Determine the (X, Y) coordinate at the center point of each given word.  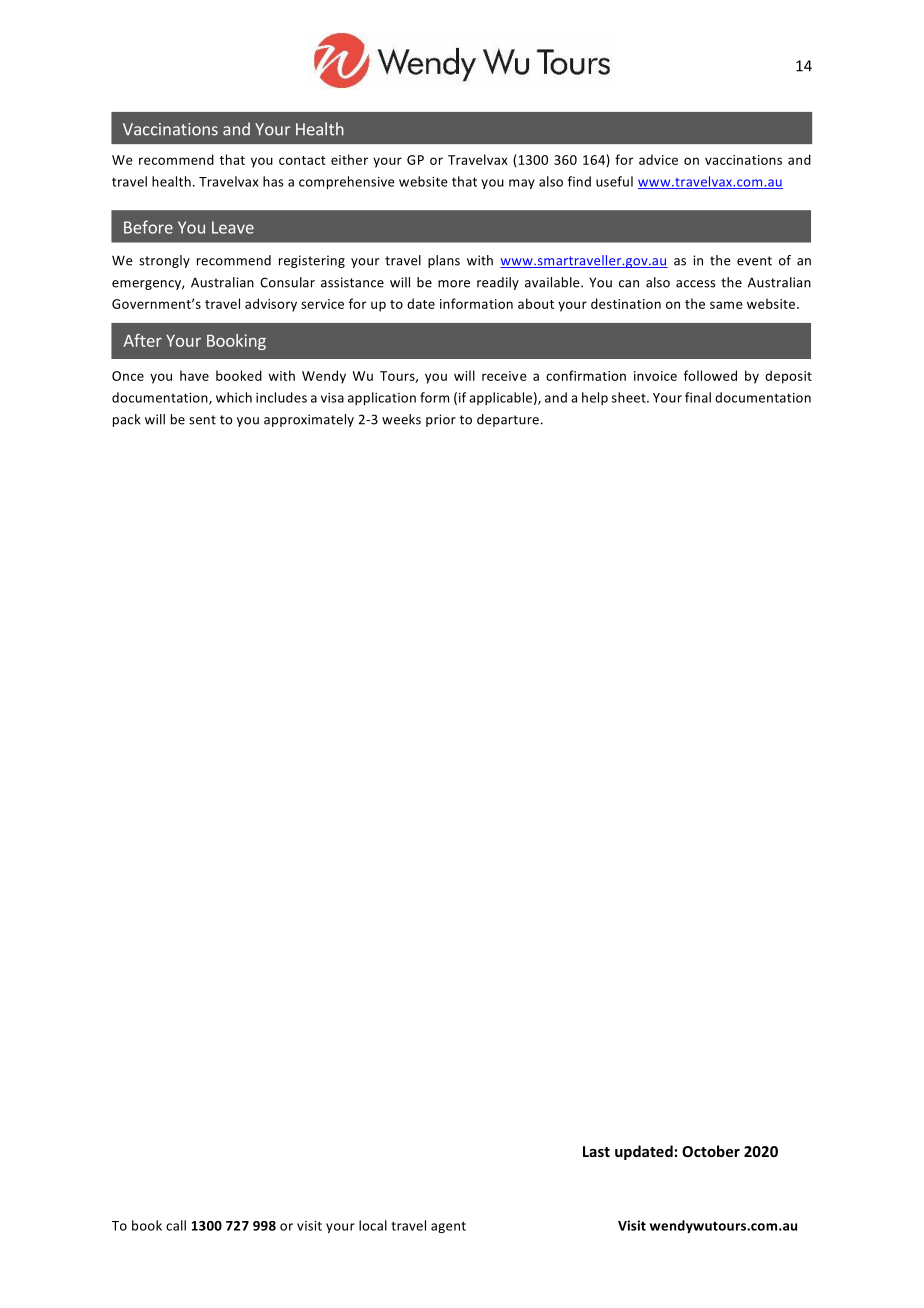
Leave (233, 227)
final (698, 397)
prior (441, 420)
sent (202, 420)
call (176, 1225)
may (522, 184)
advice (658, 159)
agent (448, 1227)
